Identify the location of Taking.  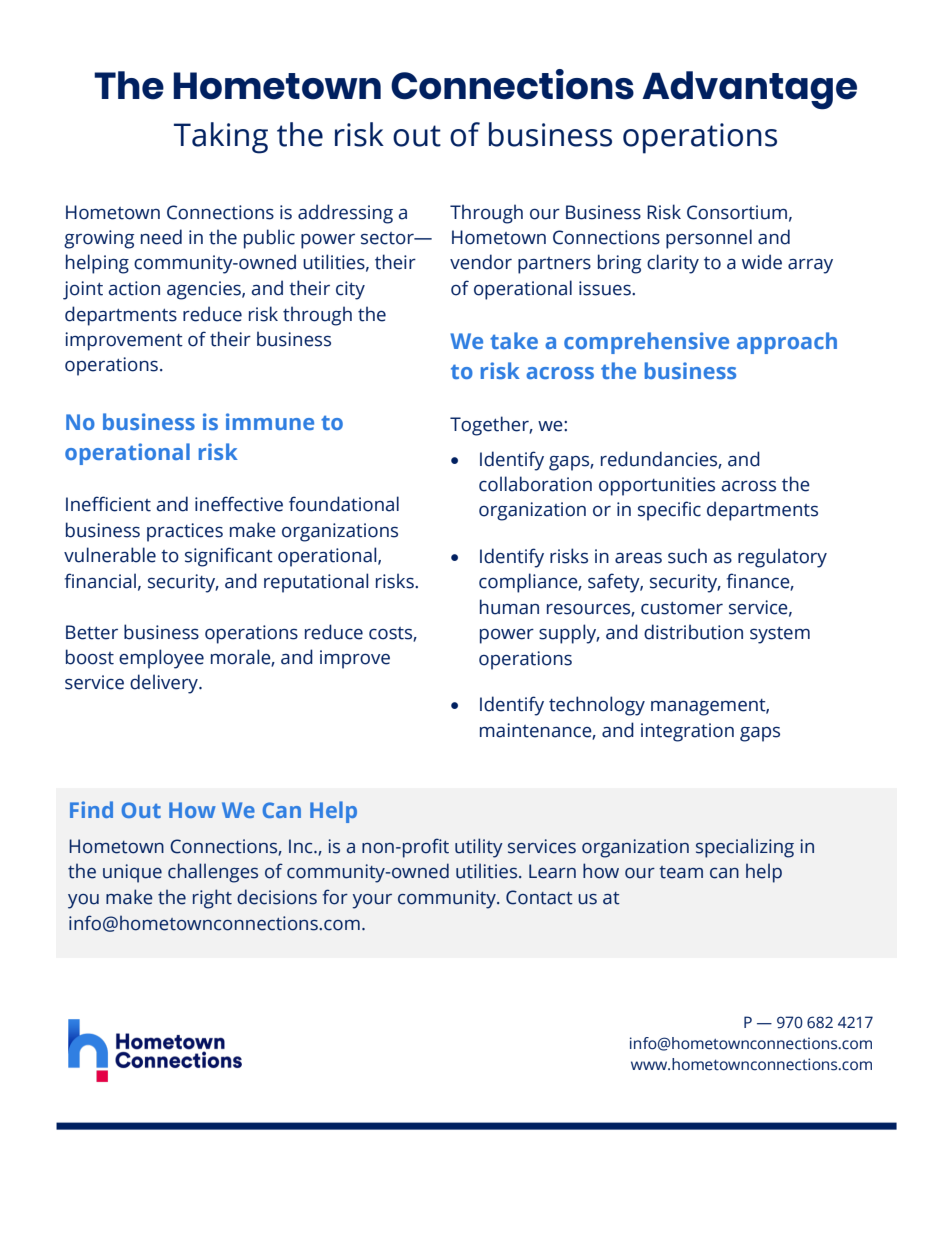
(221, 138).
